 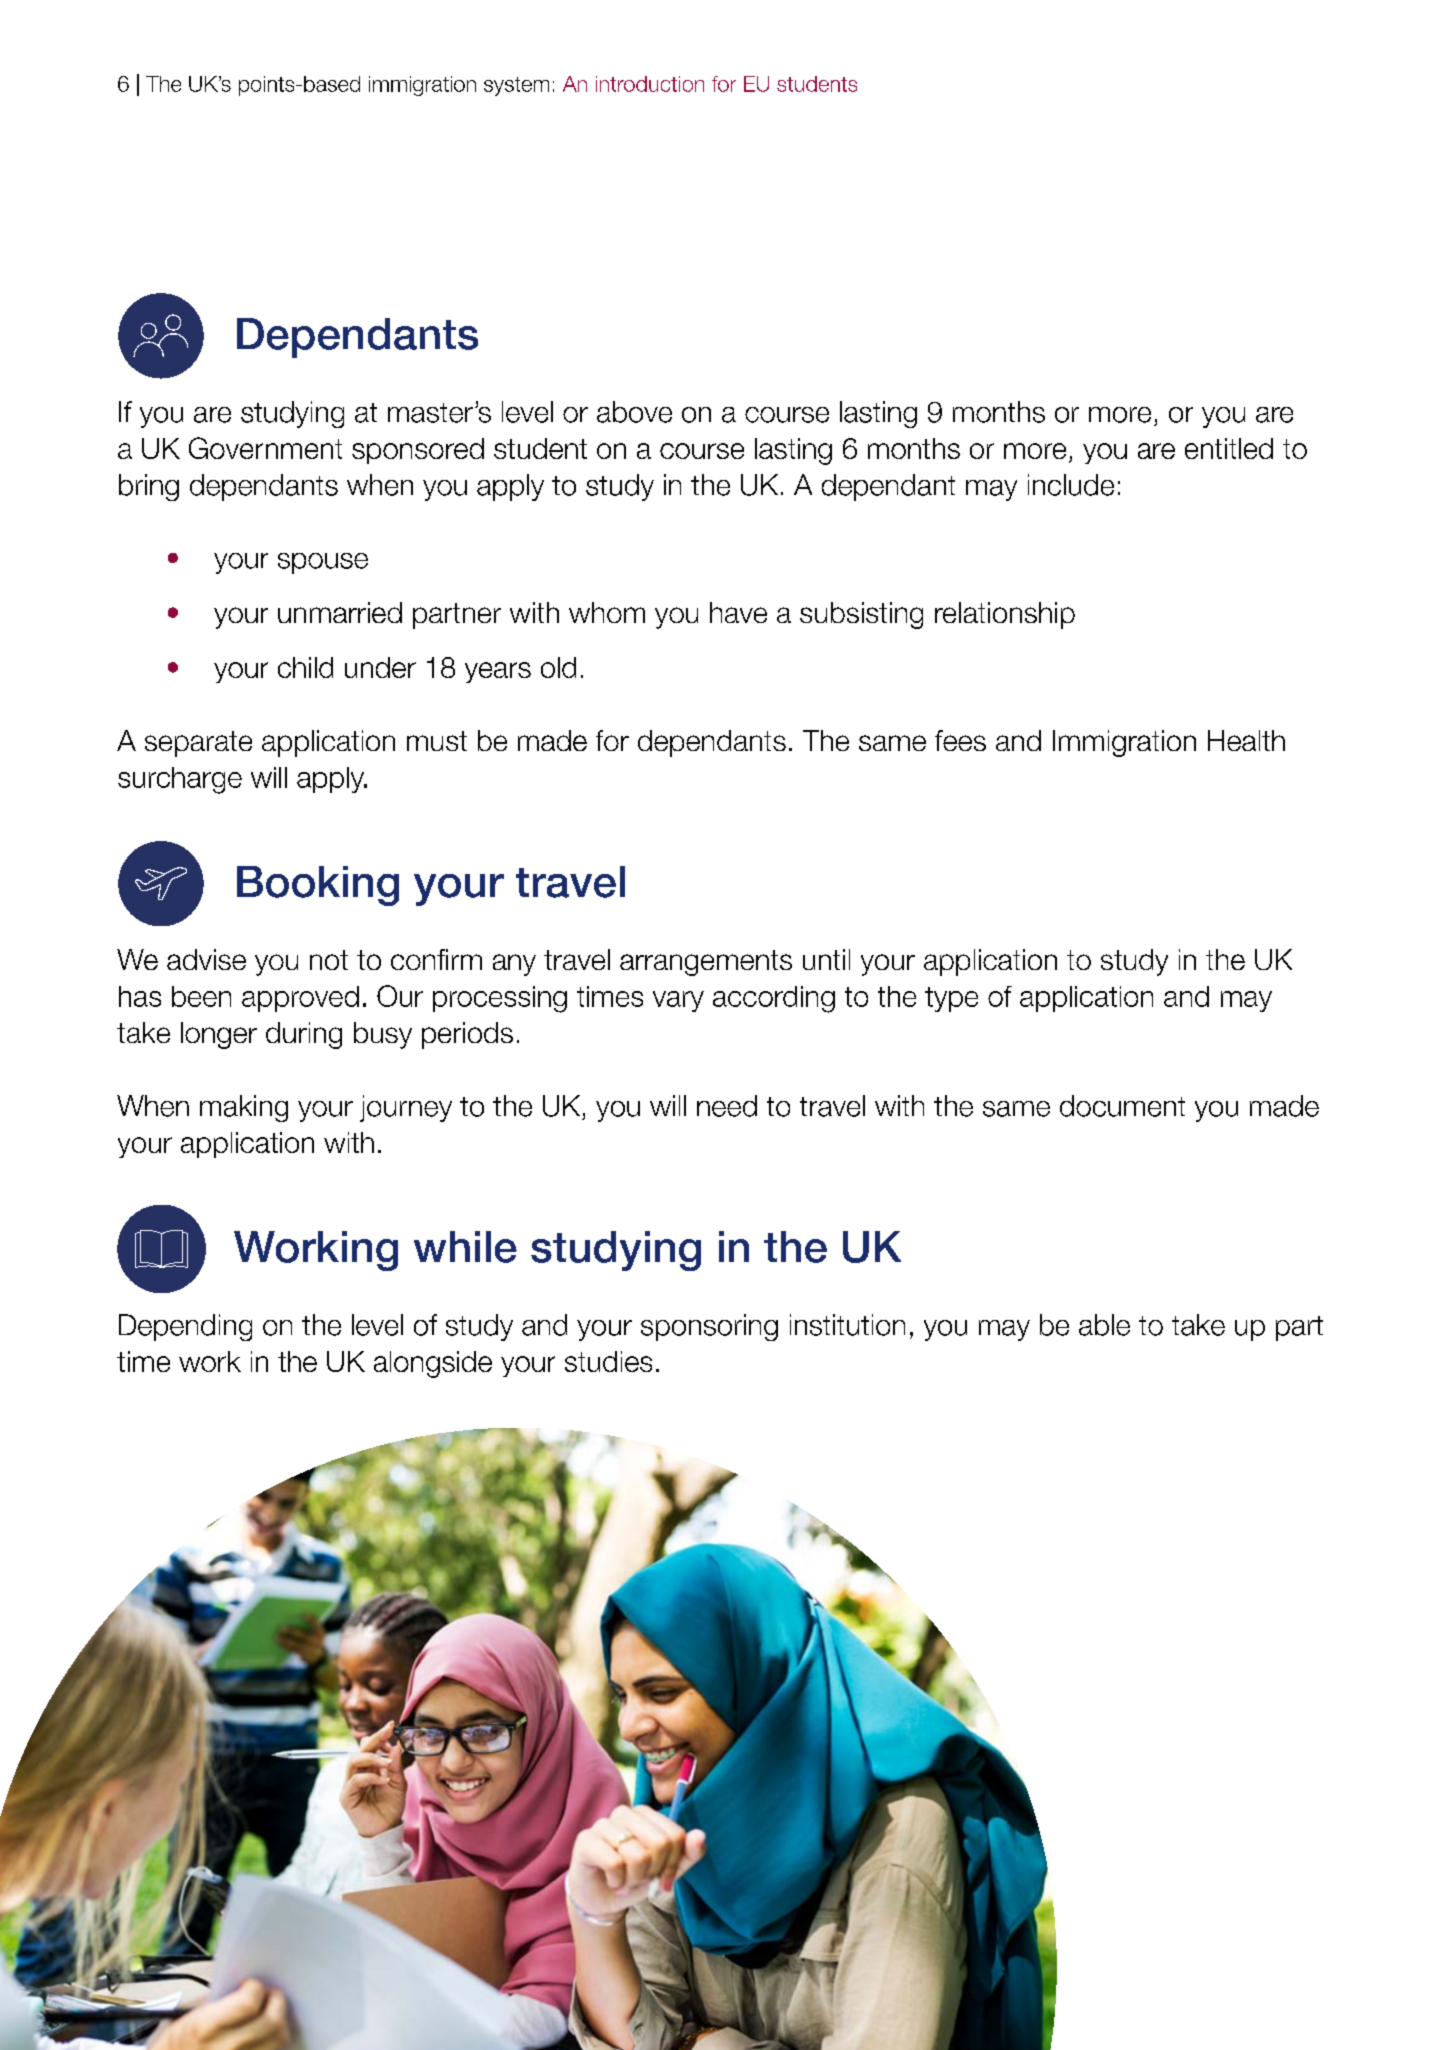 I want to click on entitled, so click(x=1229, y=448).
